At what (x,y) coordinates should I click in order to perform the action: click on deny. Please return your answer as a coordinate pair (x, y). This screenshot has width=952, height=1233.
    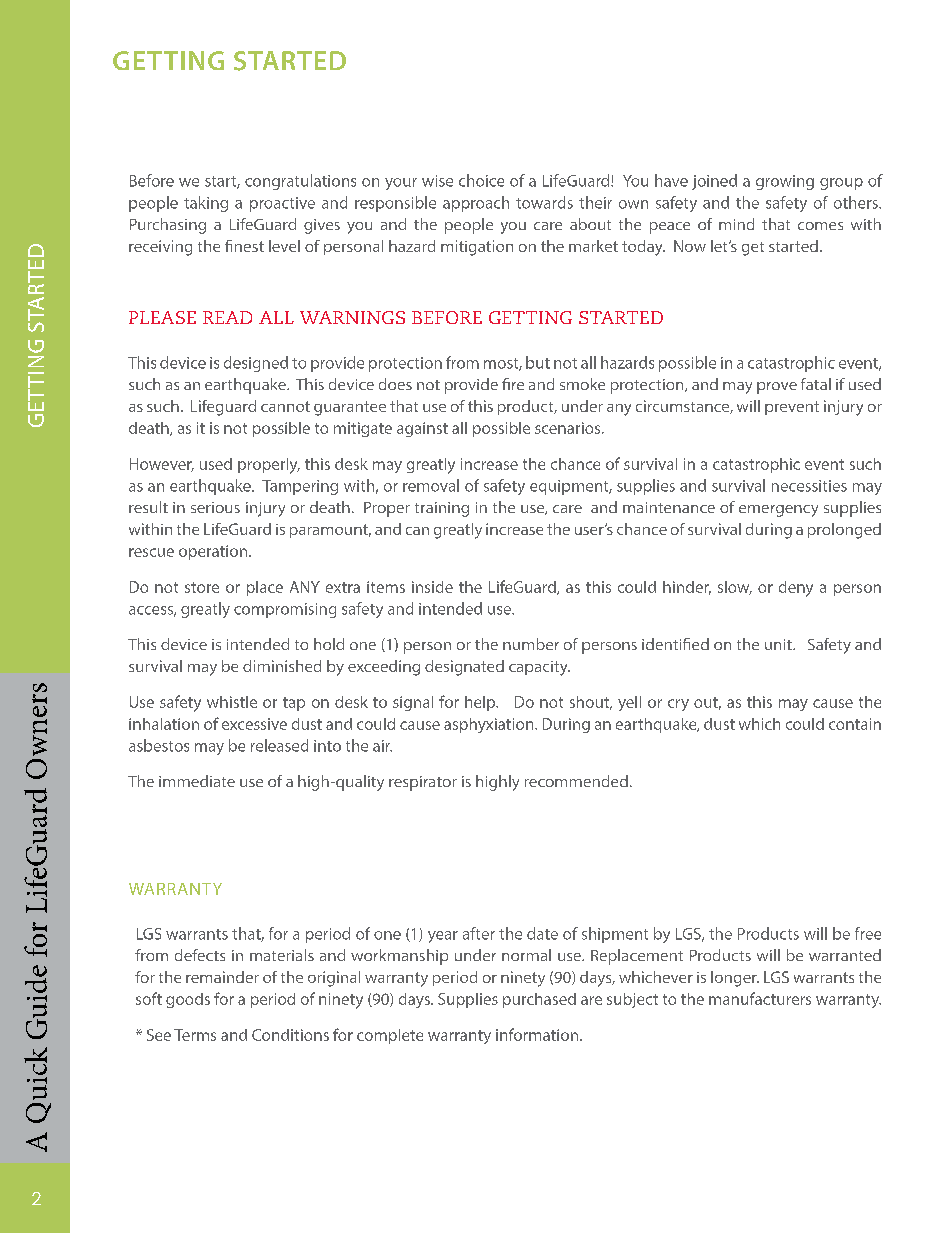
    Looking at the image, I should click on (796, 589).
